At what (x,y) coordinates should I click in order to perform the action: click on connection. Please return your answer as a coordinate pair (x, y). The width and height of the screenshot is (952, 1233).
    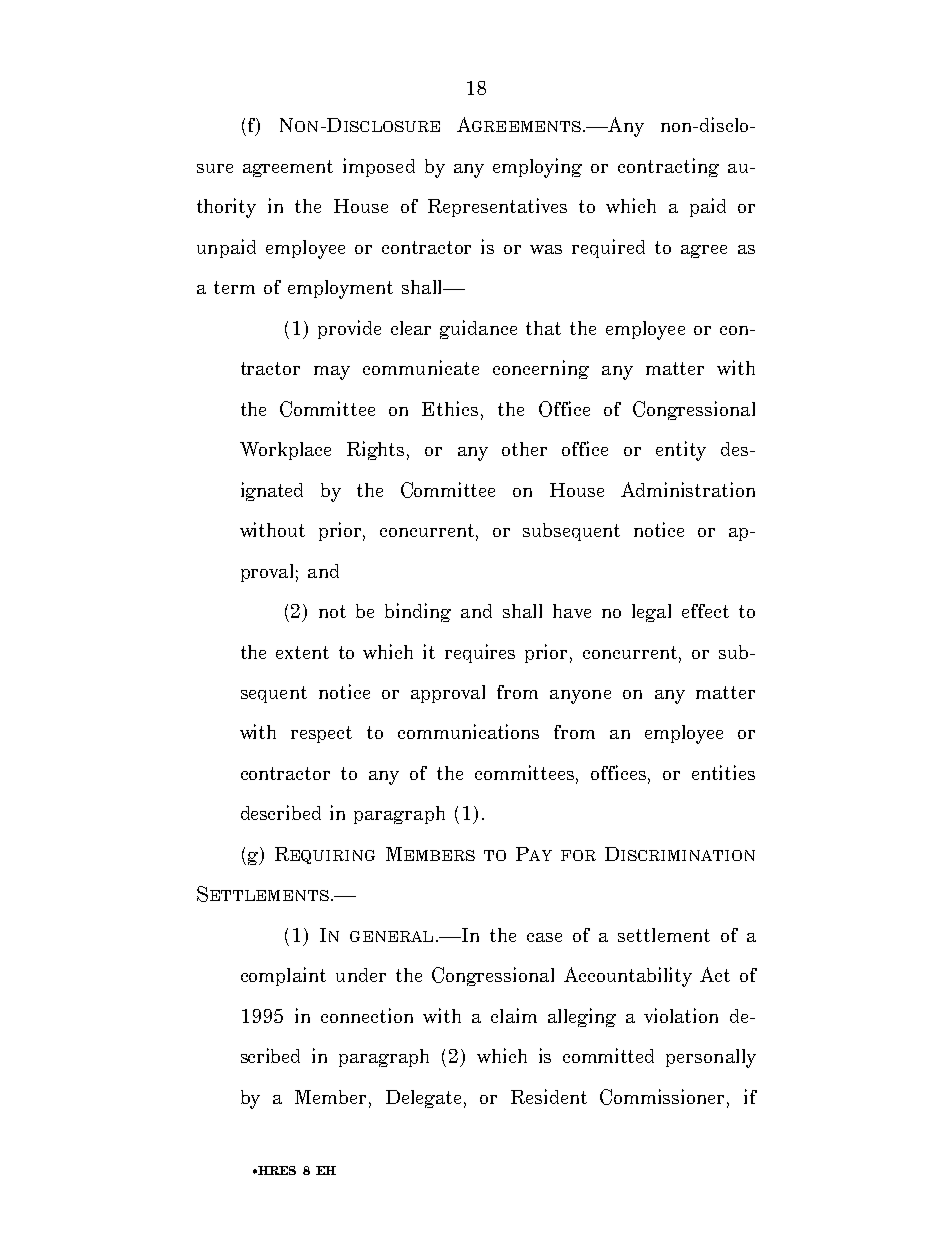
    Looking at the image, I should click on (367, 1015).
